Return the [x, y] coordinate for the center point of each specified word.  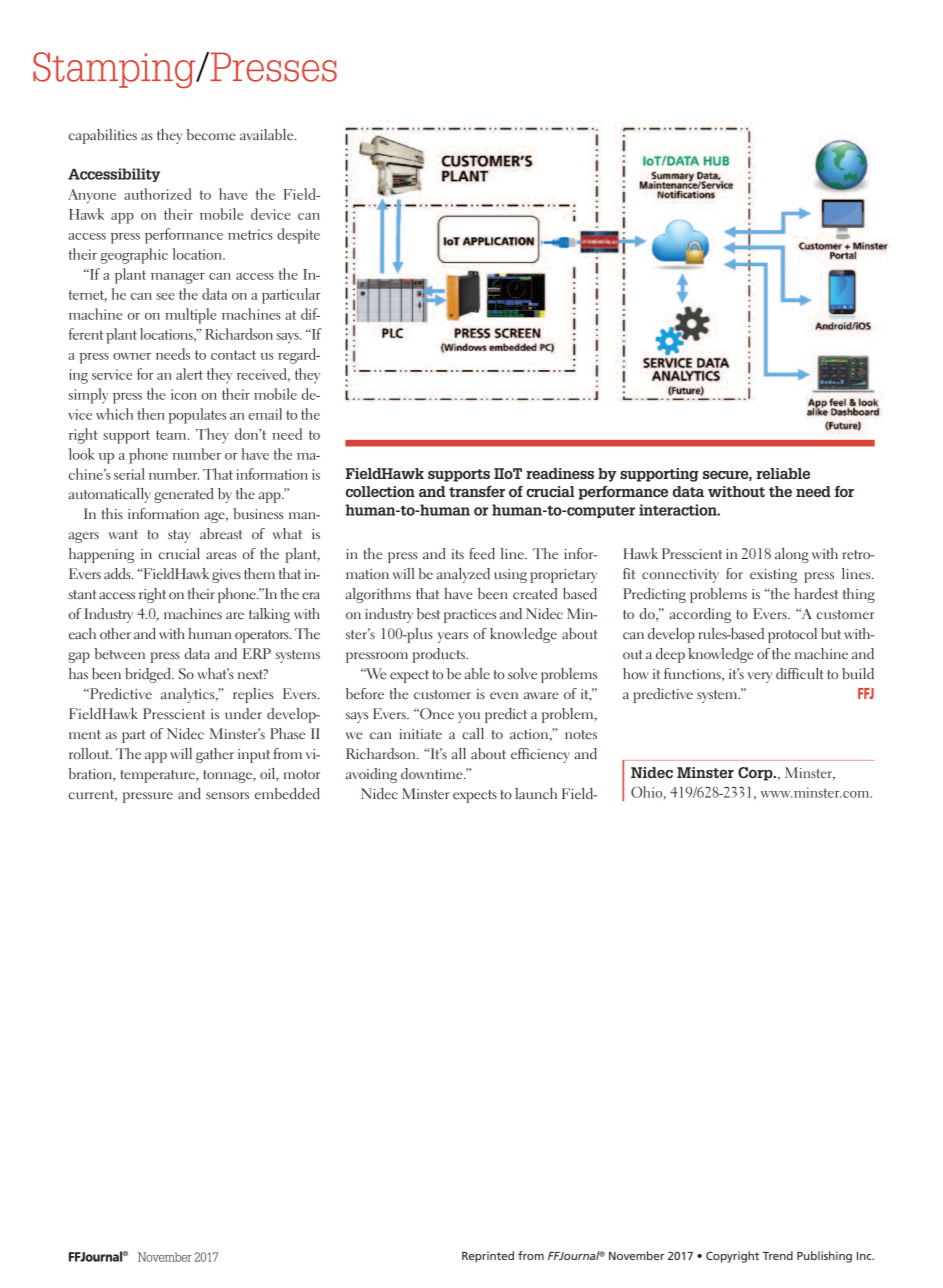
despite [298, 236]
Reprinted [488, 1257]
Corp [756, 774]
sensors [227, 796]
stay [179, 536]
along [792, 555]
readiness [560, 473]
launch [536, 793]
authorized [157, 194]
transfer [477, 491]
